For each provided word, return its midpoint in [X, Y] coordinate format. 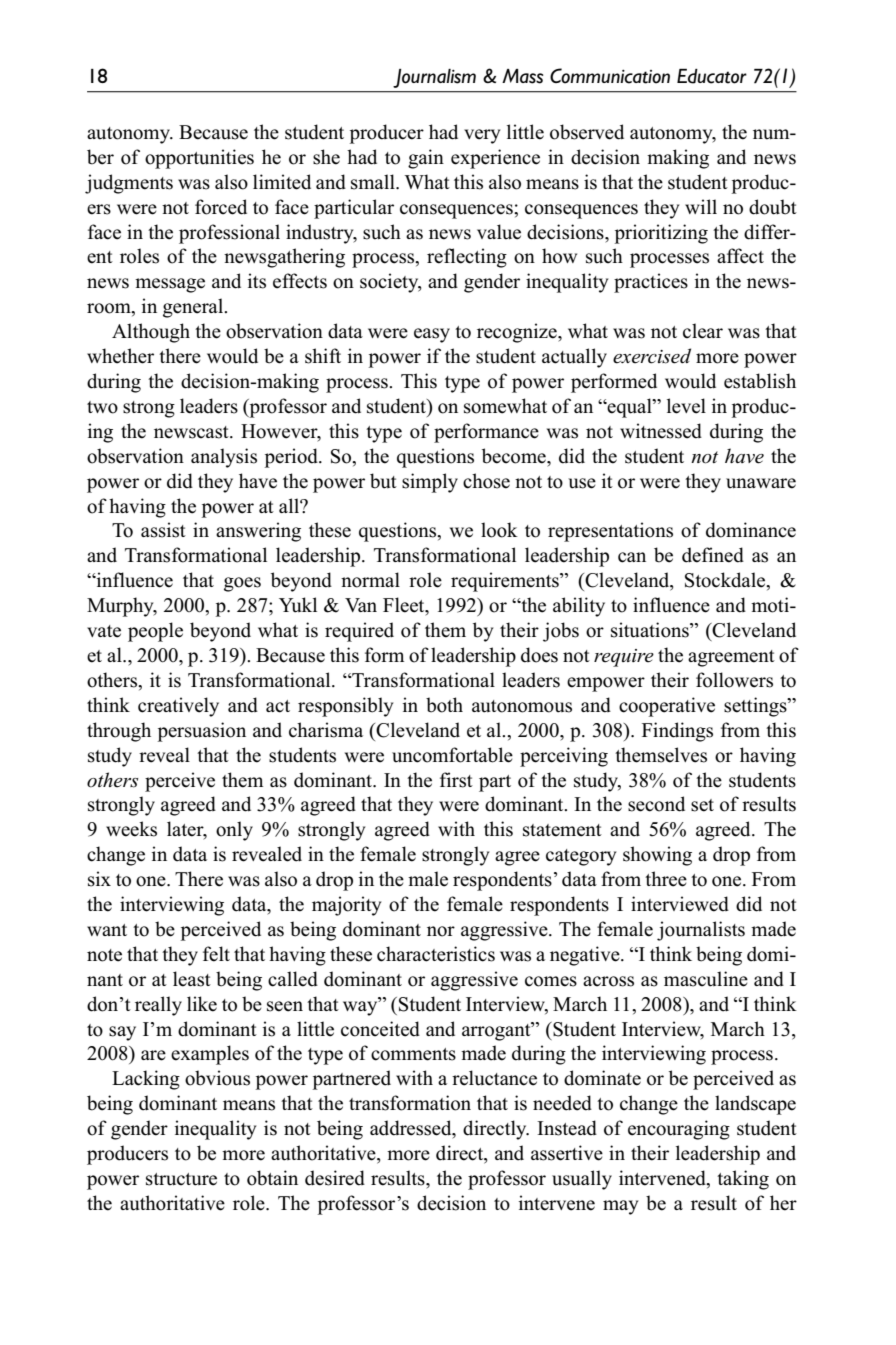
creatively [178, 707]
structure [181, 1179]
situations [651, 630]
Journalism [434, 78]
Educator [712, 76]
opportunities [199, 159]
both [444, 705]
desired [335, 1178]
